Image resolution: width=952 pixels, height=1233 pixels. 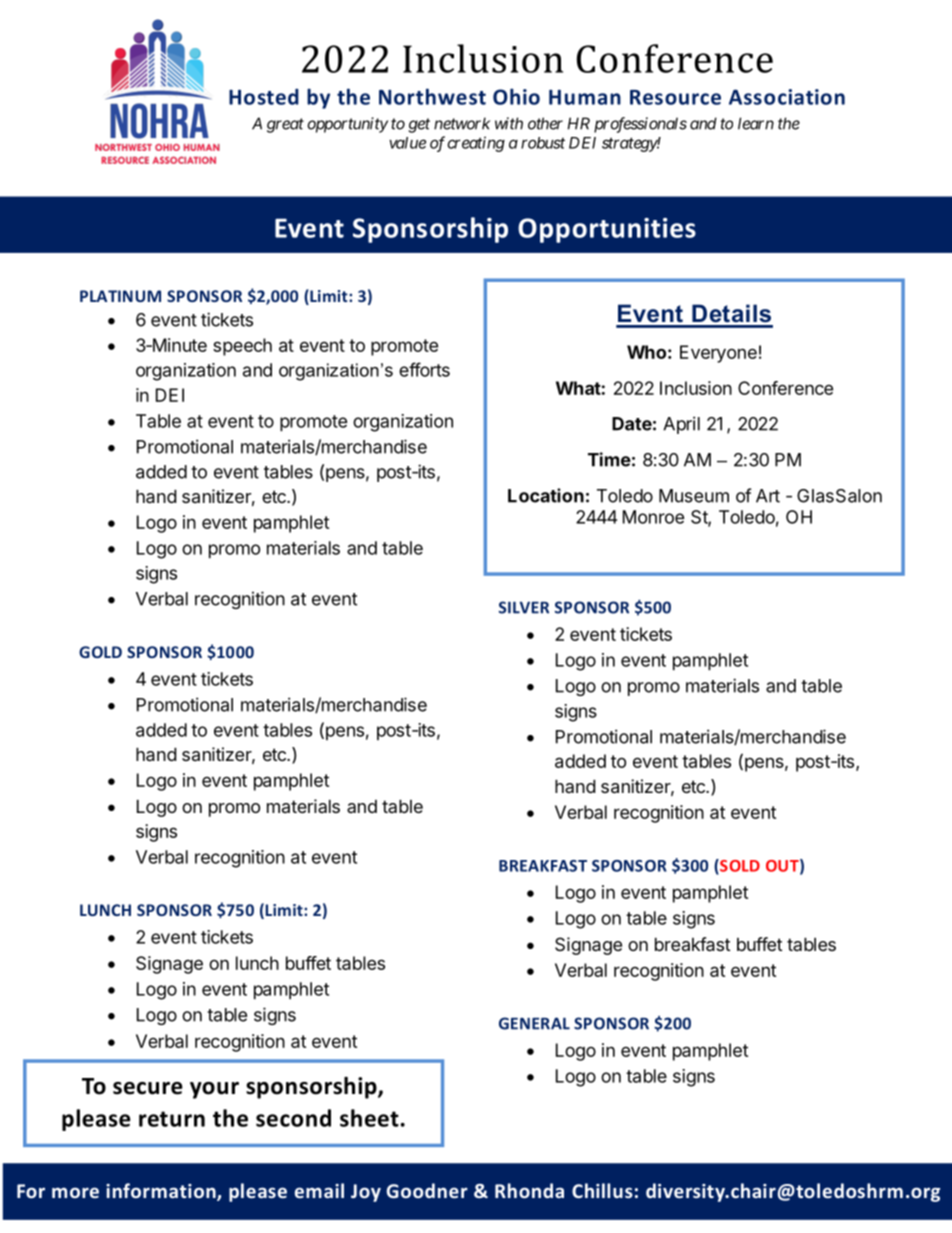 What do you see at coordinates (653, 517) in the document?
I see `Monroe` at bounding box center [653, 517].
